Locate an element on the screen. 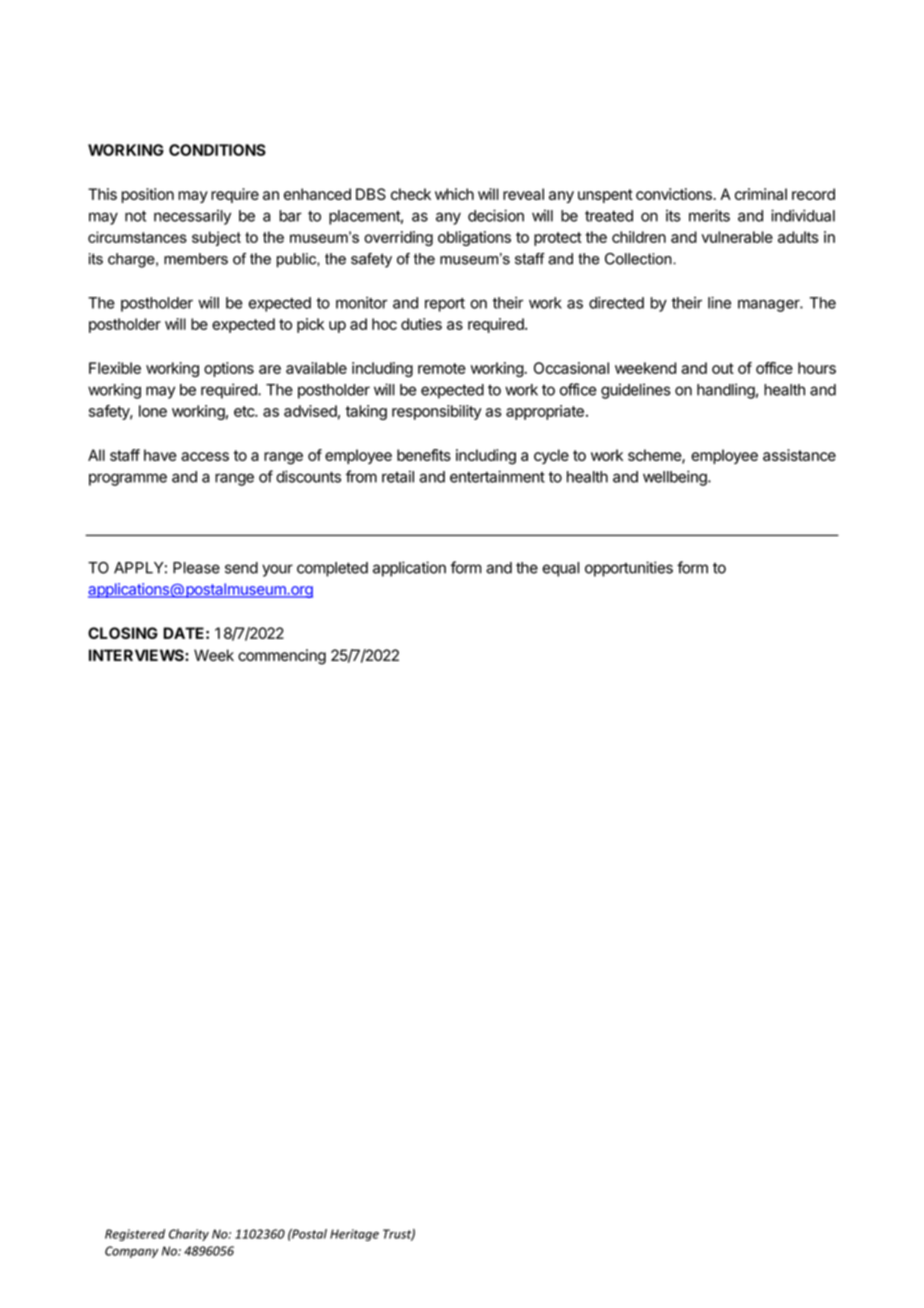 The image size is (924, 1308). Charity is located at coordinates (189, 1235).
